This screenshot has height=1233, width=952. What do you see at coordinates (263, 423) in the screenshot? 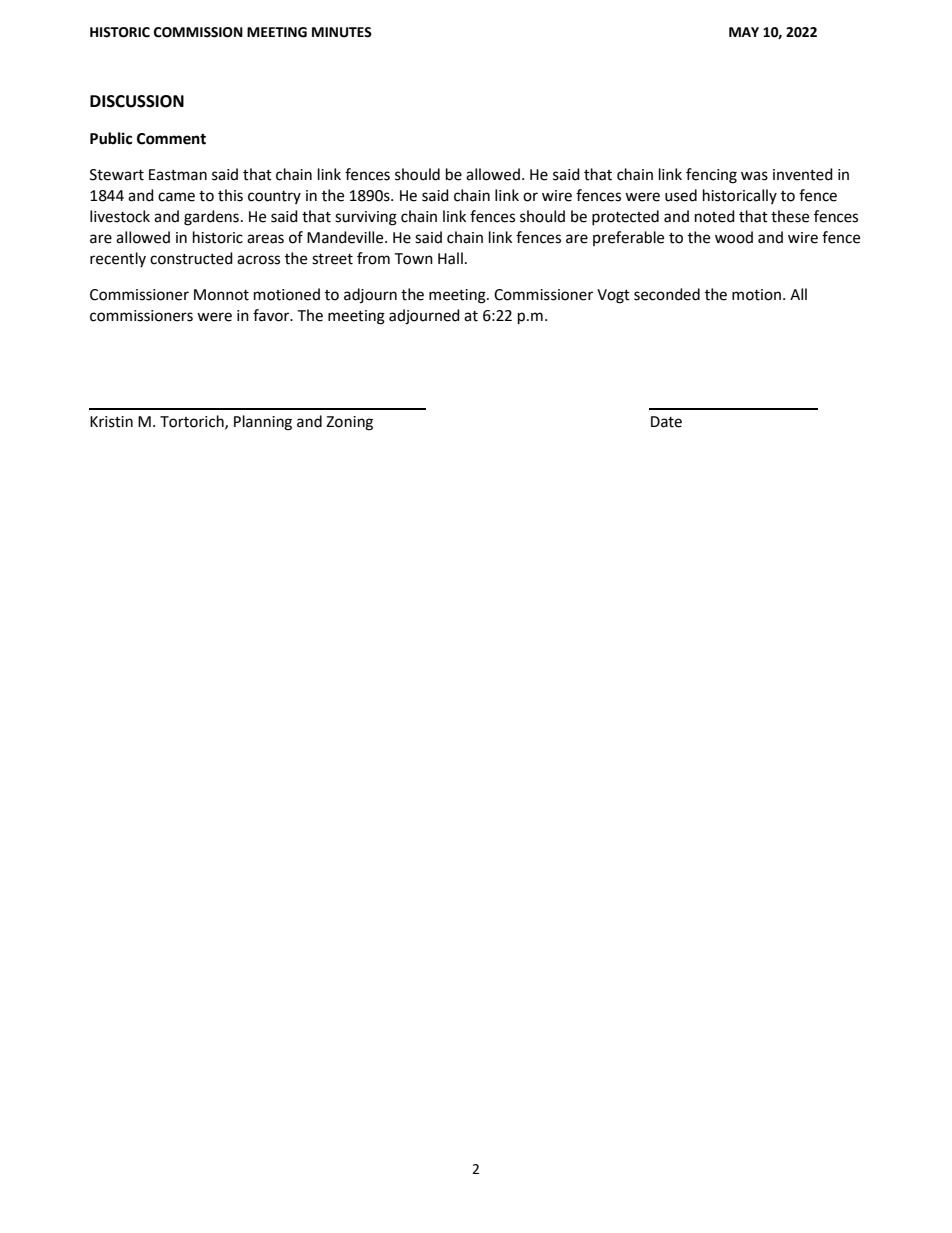
I see `Planning` at bounding box center [263, 423].
